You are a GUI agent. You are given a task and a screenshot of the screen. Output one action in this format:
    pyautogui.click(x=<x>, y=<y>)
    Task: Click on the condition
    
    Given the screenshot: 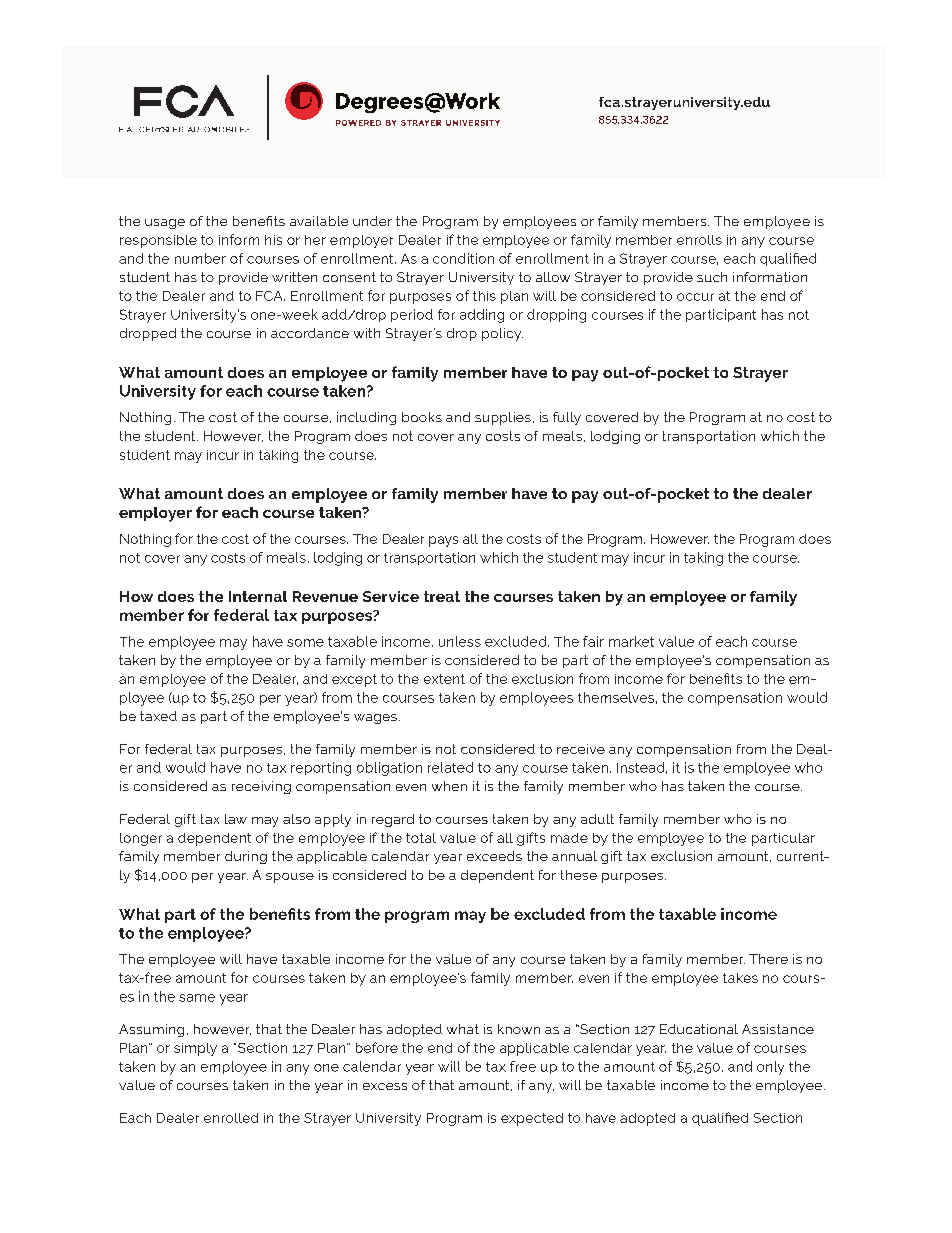 What is the action you would take?
    pyautogui.click(x=463, y=258)
